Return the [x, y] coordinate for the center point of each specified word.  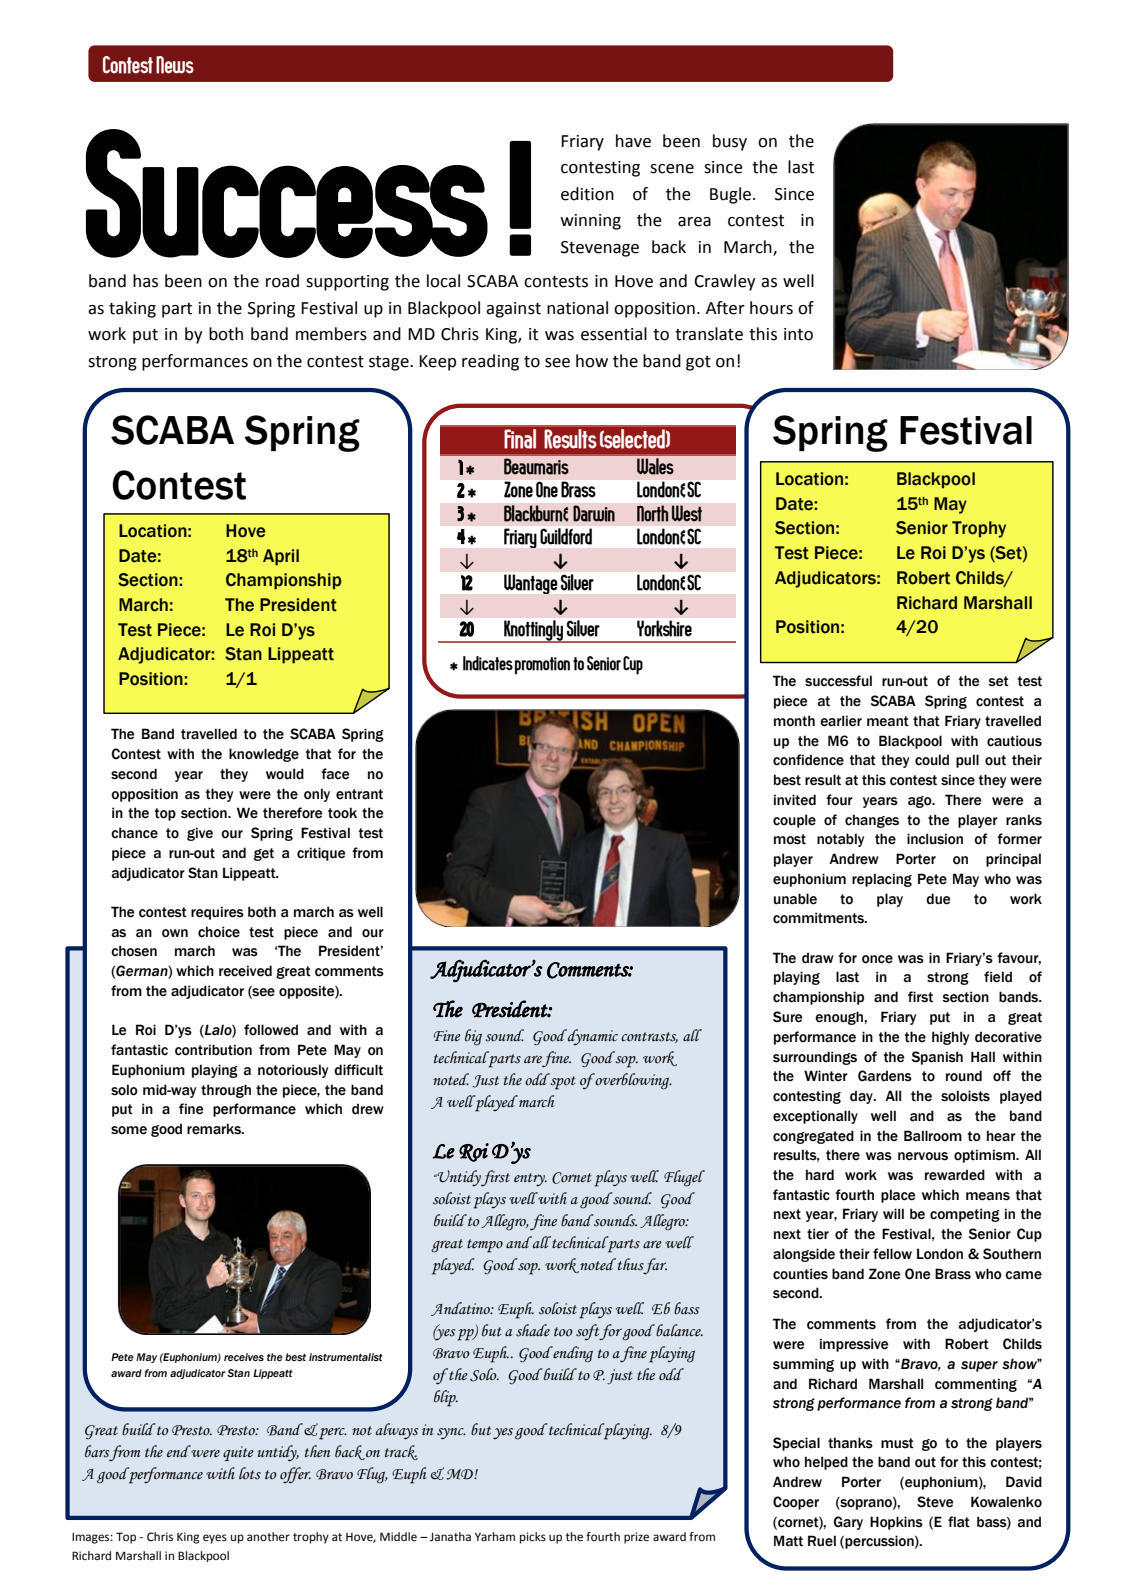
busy [730, 142]
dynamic [592, 1037]
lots [250, 1473]
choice [219, 932]
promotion [542, 666]
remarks [215, 1129]
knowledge [264, 755]
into [798, 334]
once [877, 959]
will [893, 1213]
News [175, 65]
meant [888, 721]
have [633, 141]
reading [490, 362]
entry [530, 1180]
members [331, 334]
